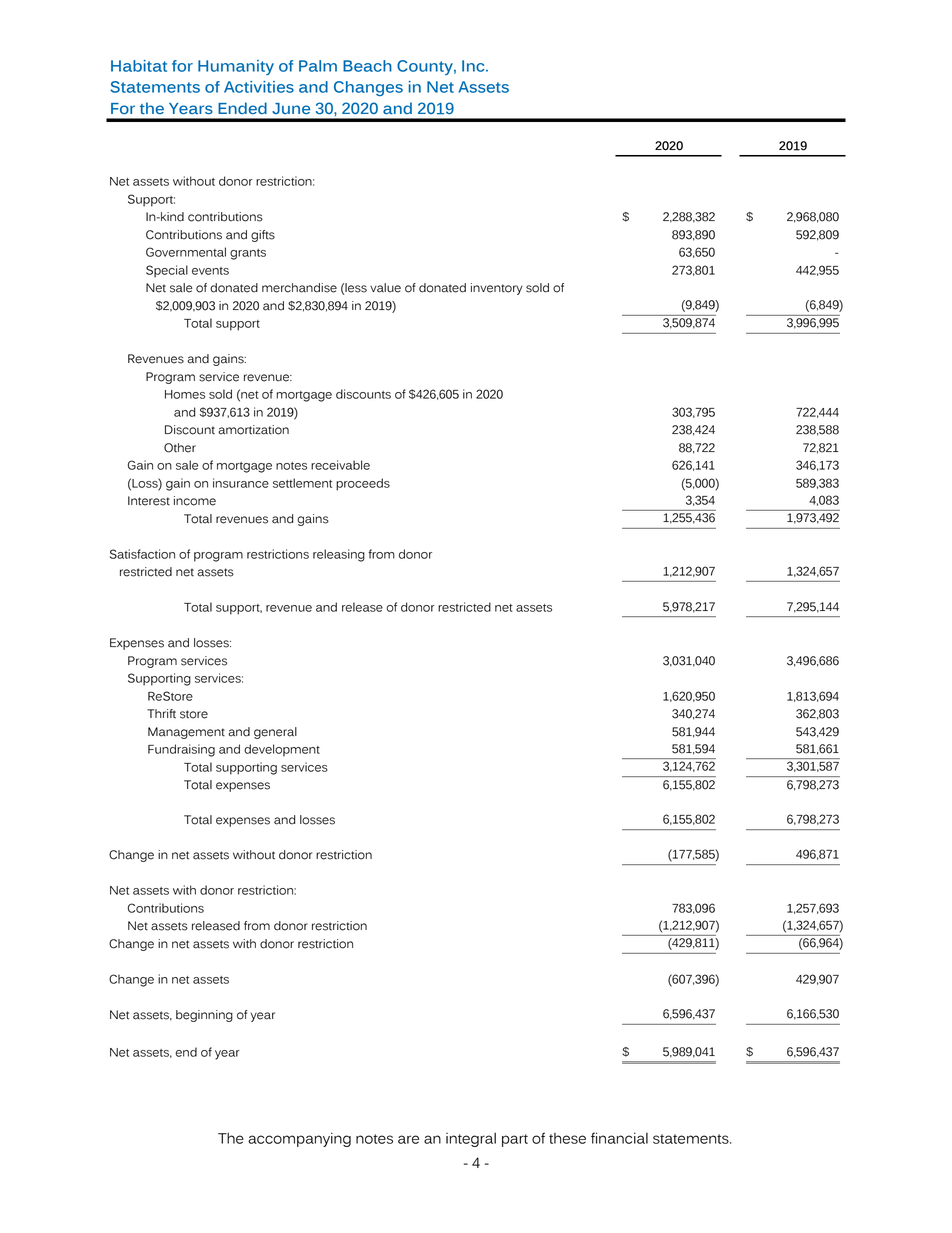  I want to click on these, so click(567, 1138).
